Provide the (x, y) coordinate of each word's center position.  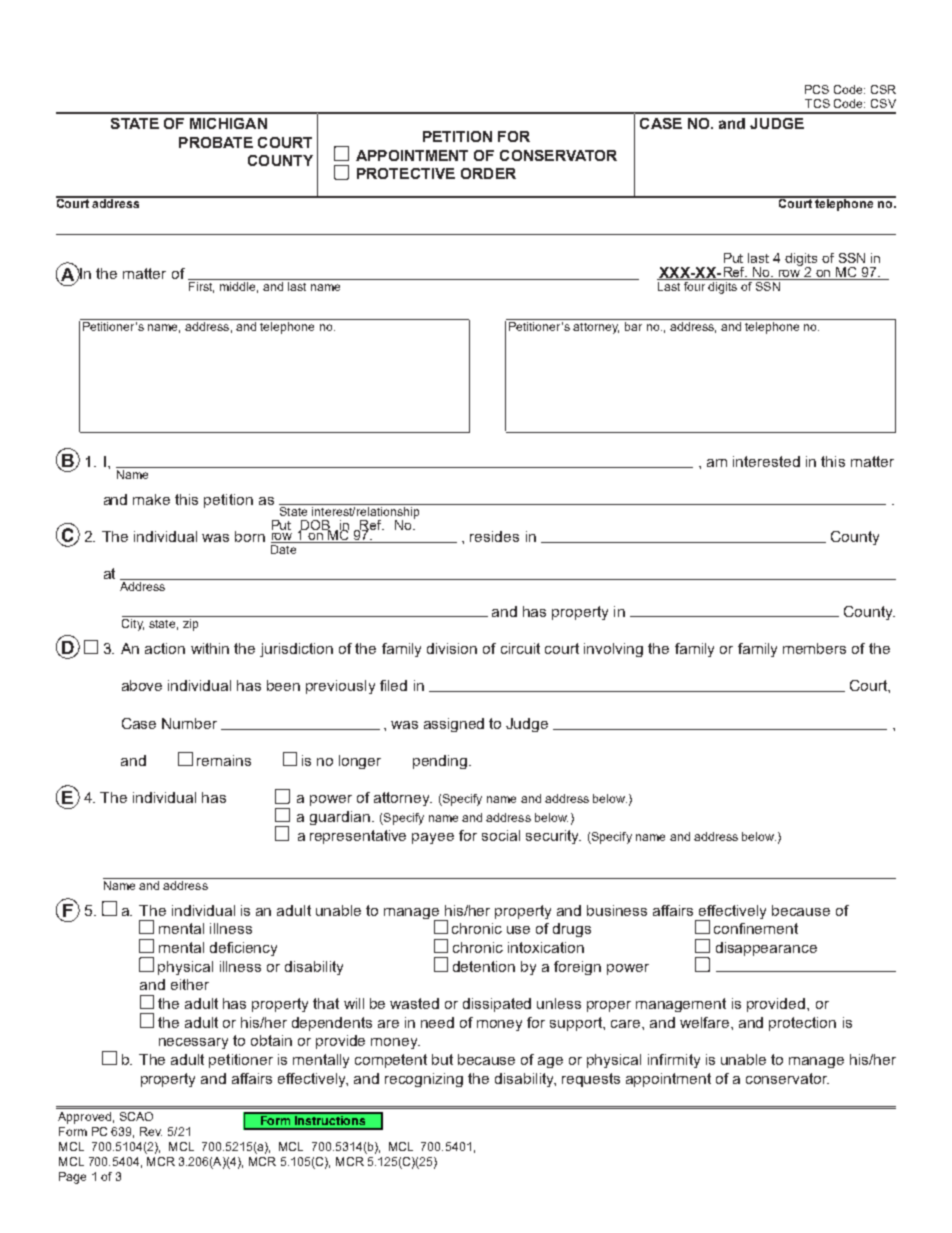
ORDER (488, 173)
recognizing (424, 1080)
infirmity (674, 1061)
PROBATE (216, 142)
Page (72, 1178)
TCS (817, 103)
